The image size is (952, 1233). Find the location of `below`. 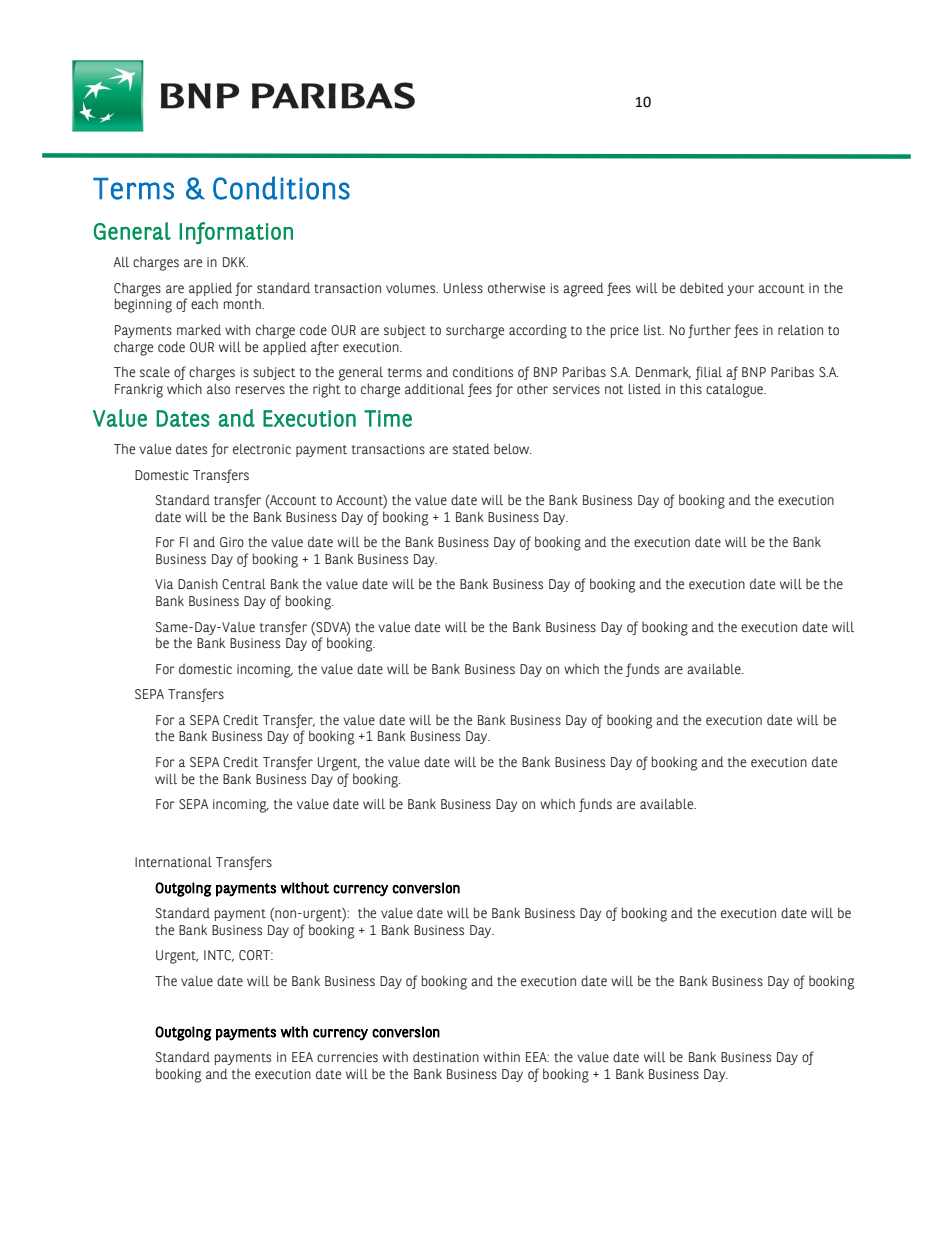

below is located at coordinates (512, 449).
